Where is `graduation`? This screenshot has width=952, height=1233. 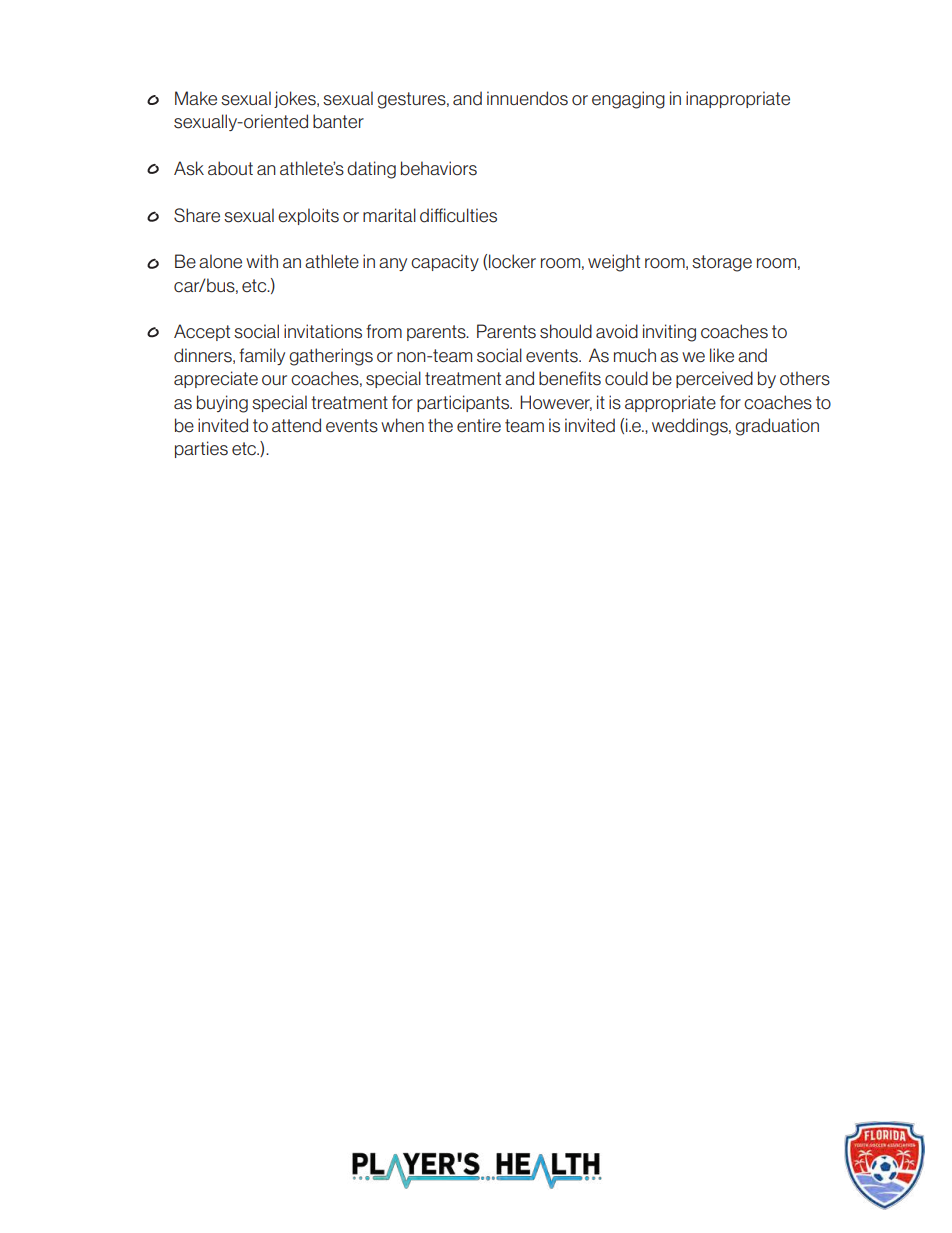
graduation is located at coordinates (777, 427).
